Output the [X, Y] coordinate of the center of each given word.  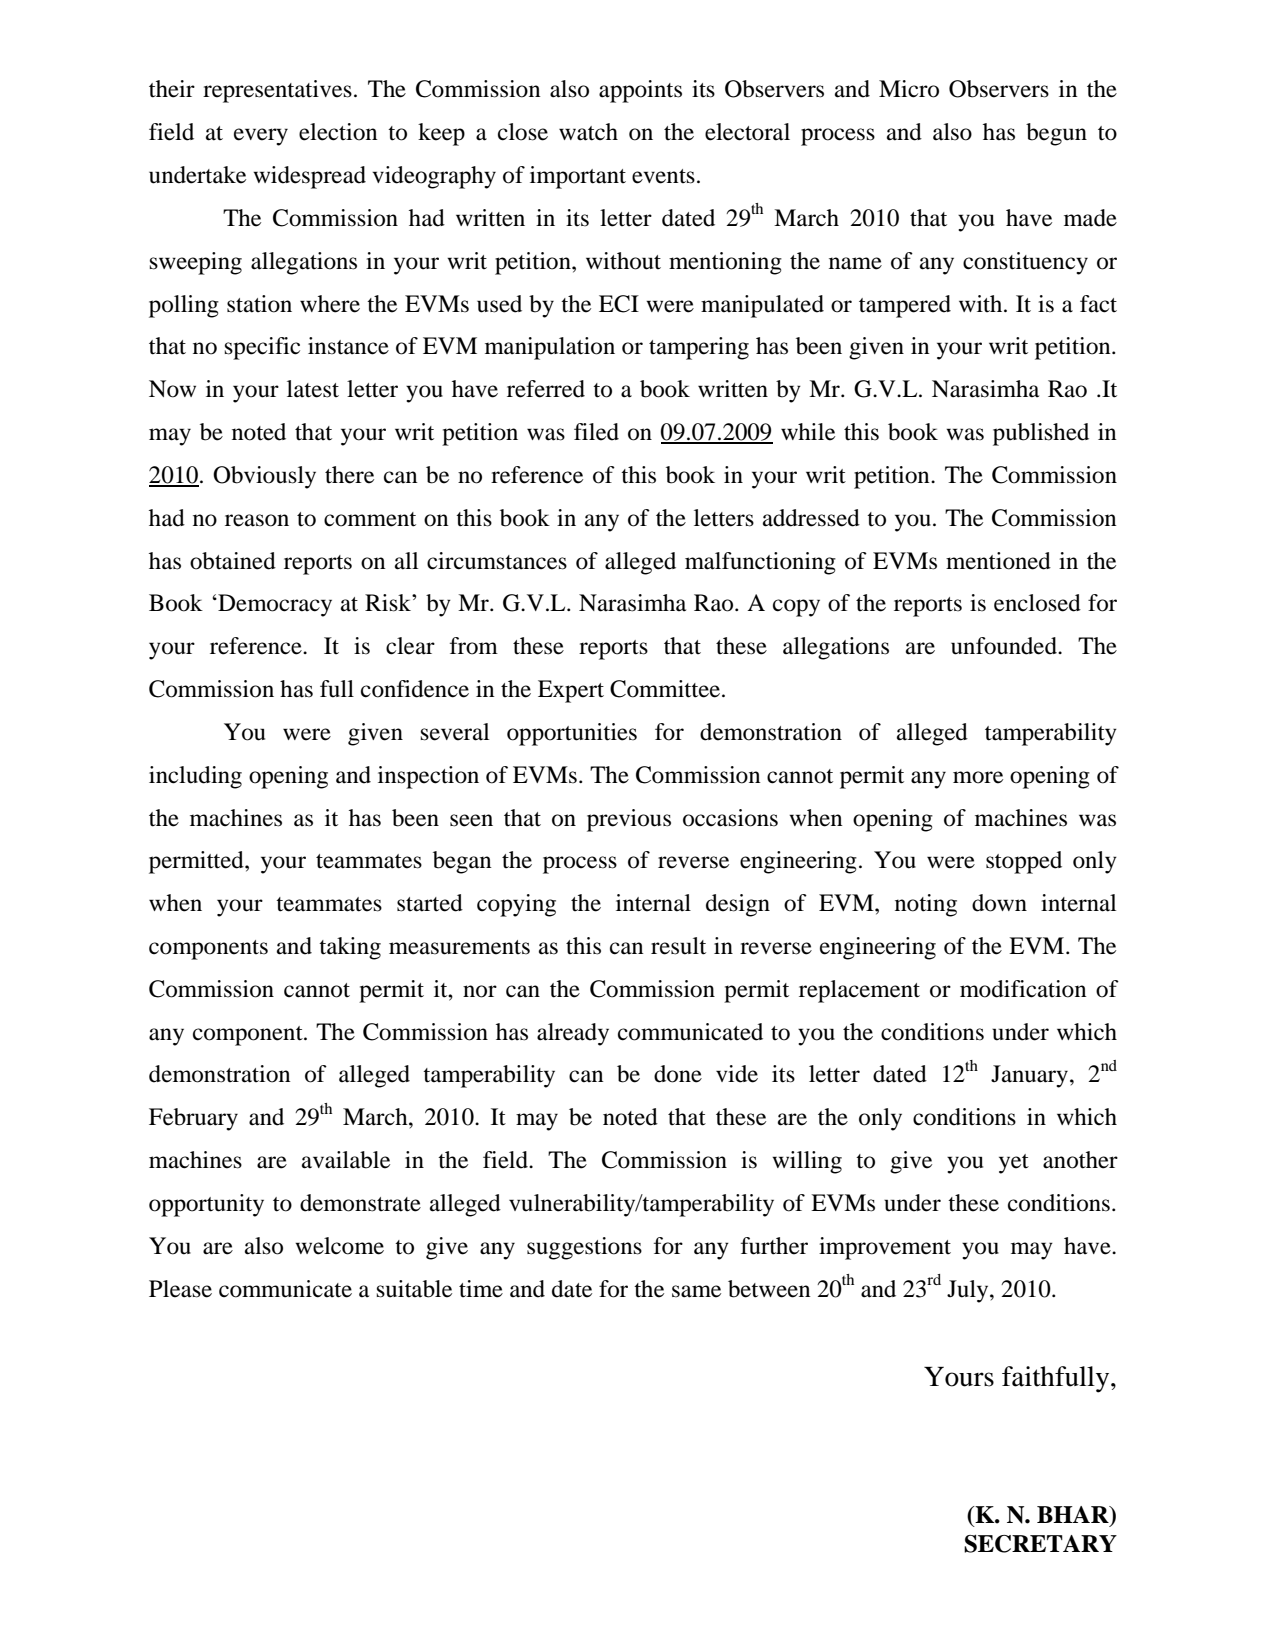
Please [180, 1289]
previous [629, 820]
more [978, 777]
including [195, 777]
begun [1056, 134]
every [261, 137]
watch [588, 132]
